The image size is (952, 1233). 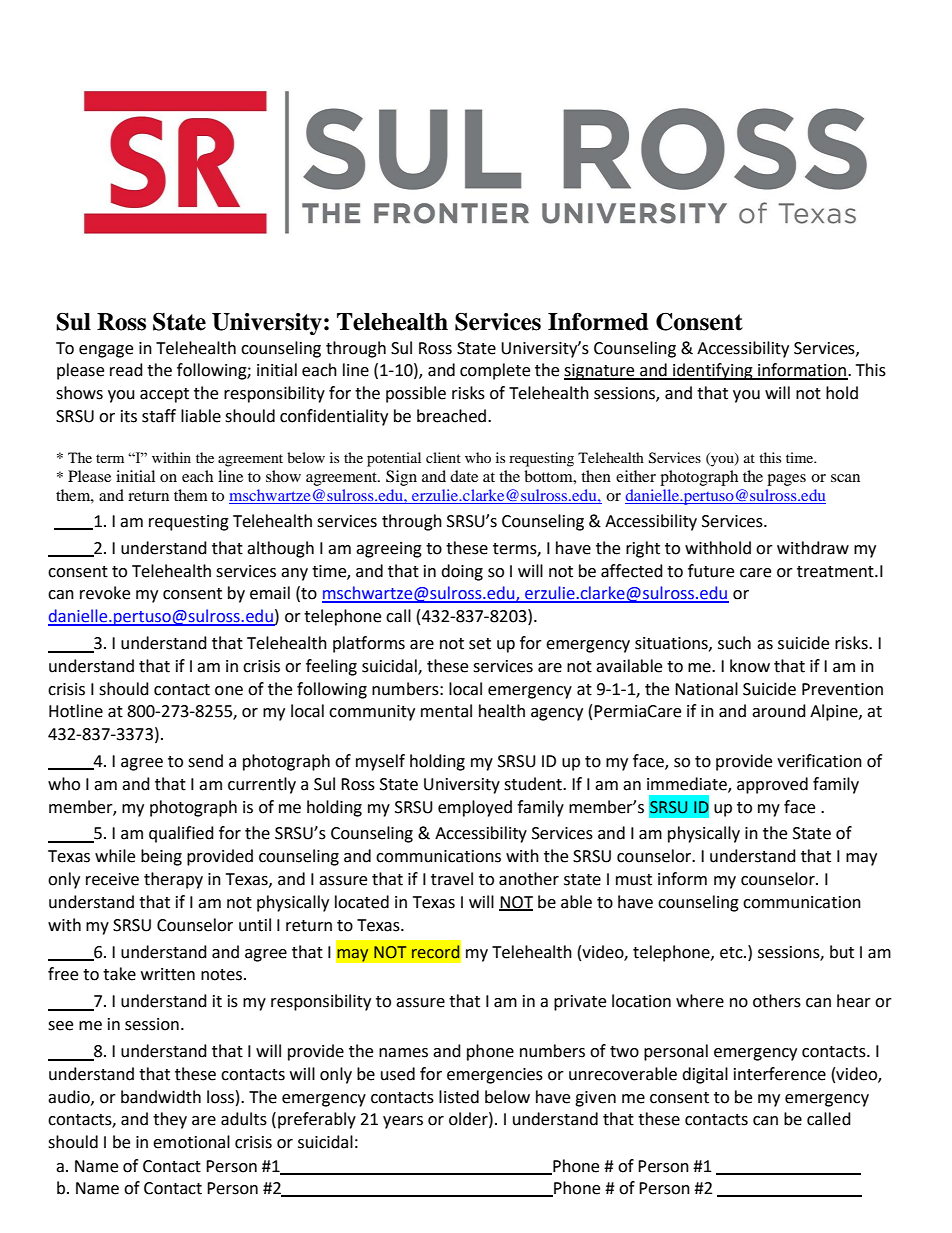 I want to click on pages, so click(x=786, y=480).
